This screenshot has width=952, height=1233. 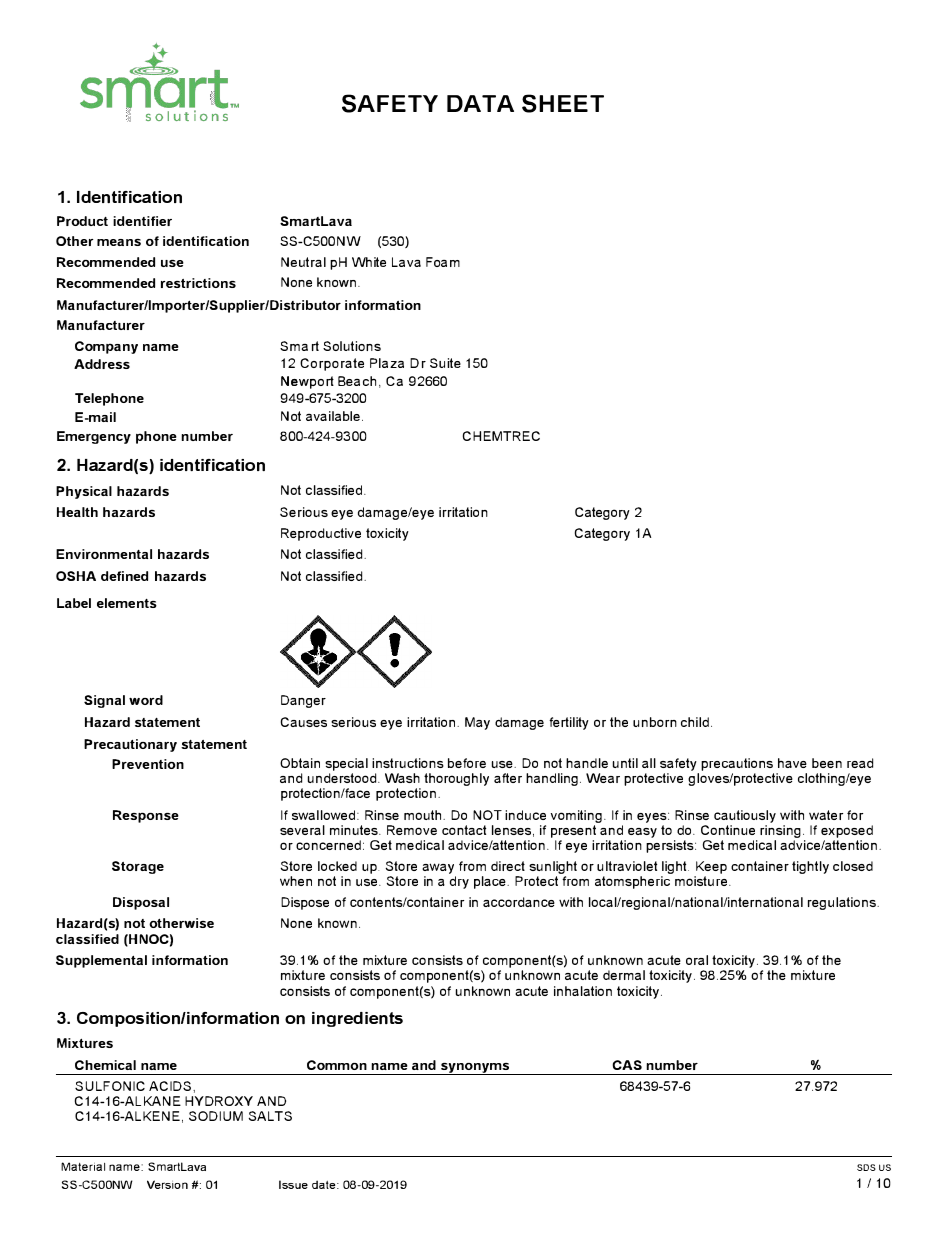 What do you see at coordinates (459, 882) in the screenshot?
I see `dry` at bounding box center [459, 882].
